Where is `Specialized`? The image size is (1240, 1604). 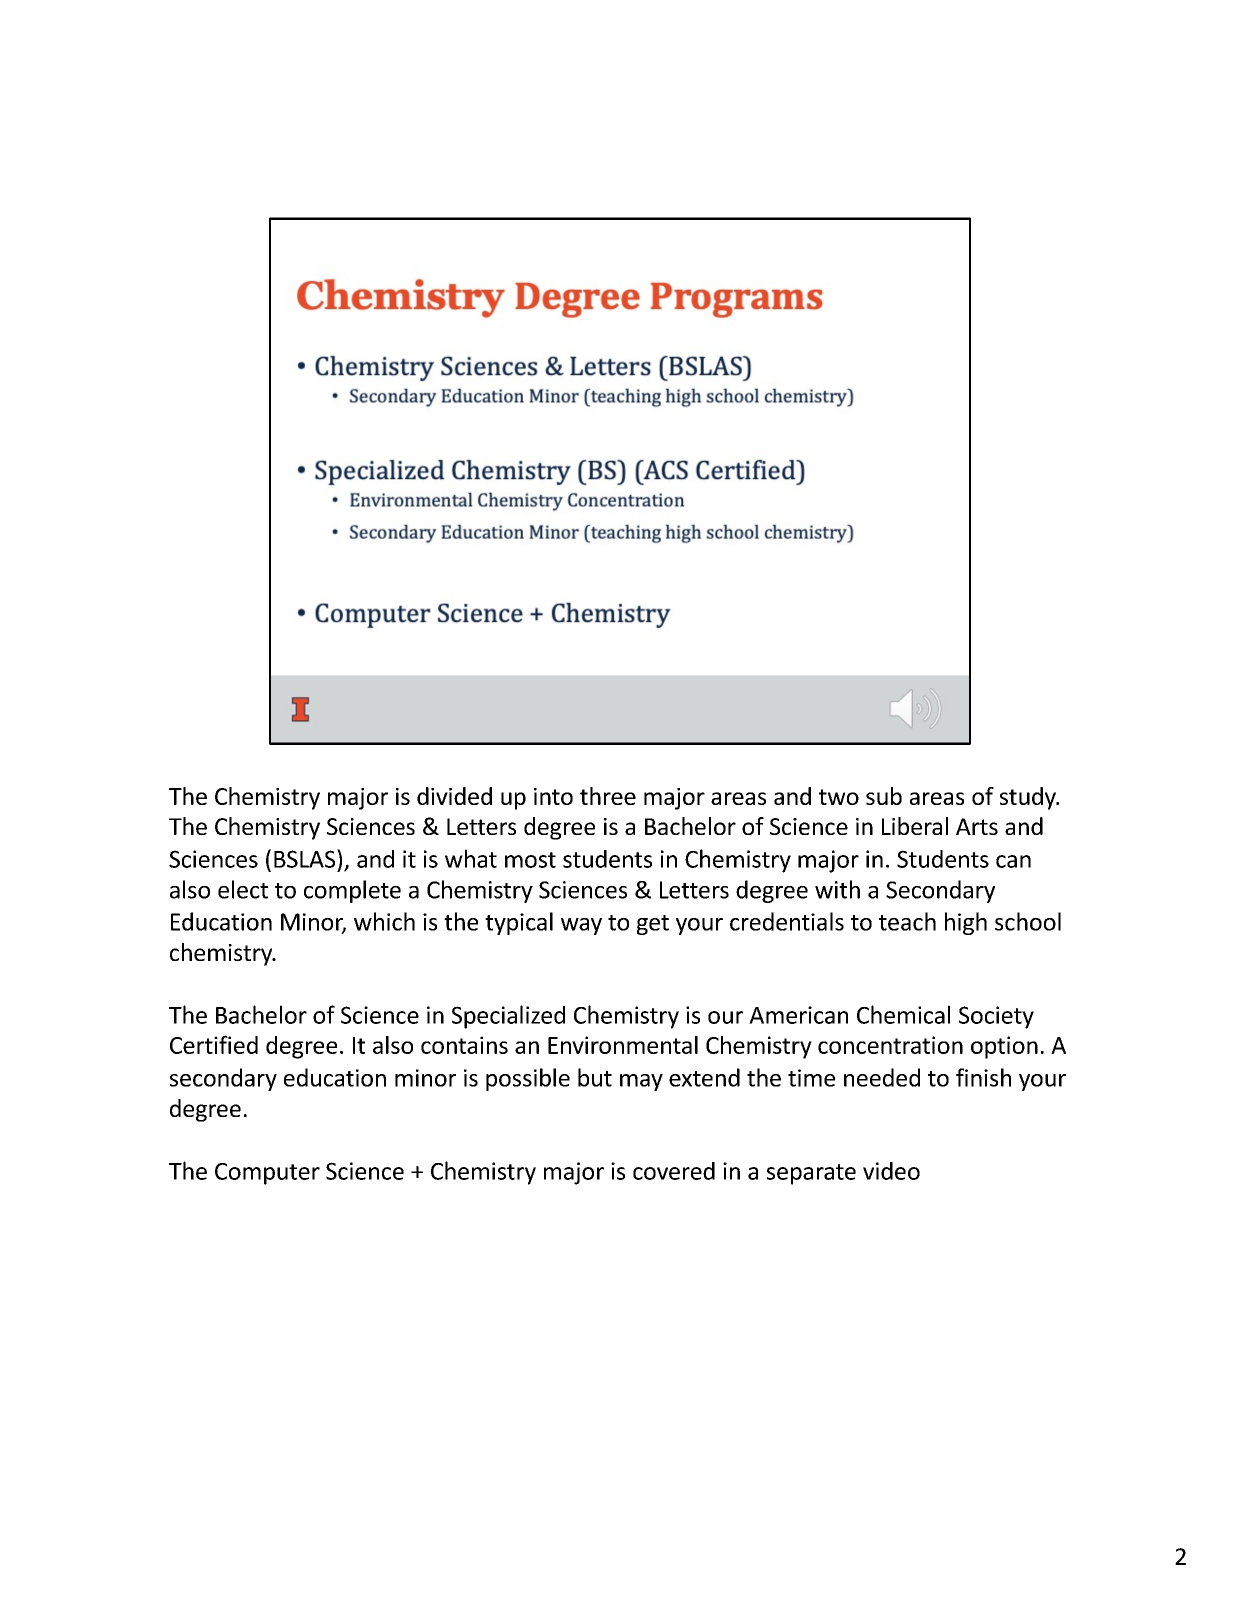 Specialized is located at coordinates (508, 1017).
